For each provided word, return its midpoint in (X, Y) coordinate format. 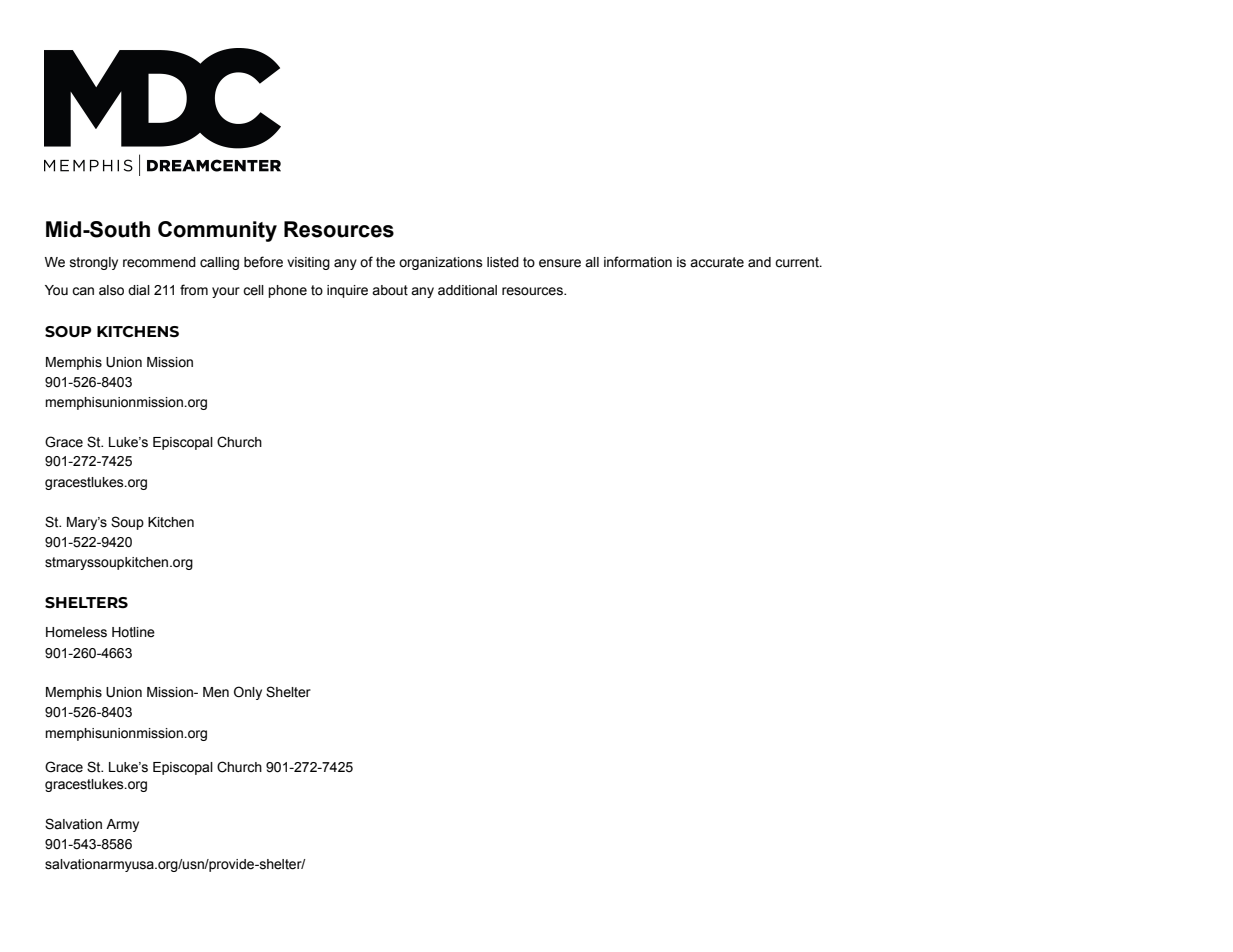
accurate (717, 262)
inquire (347, 291)
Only (248, 693)
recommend (159, 262)
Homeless (76, 632)
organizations (441, 263)
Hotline (133, 632)
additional (467, 290)
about (390, 290)
